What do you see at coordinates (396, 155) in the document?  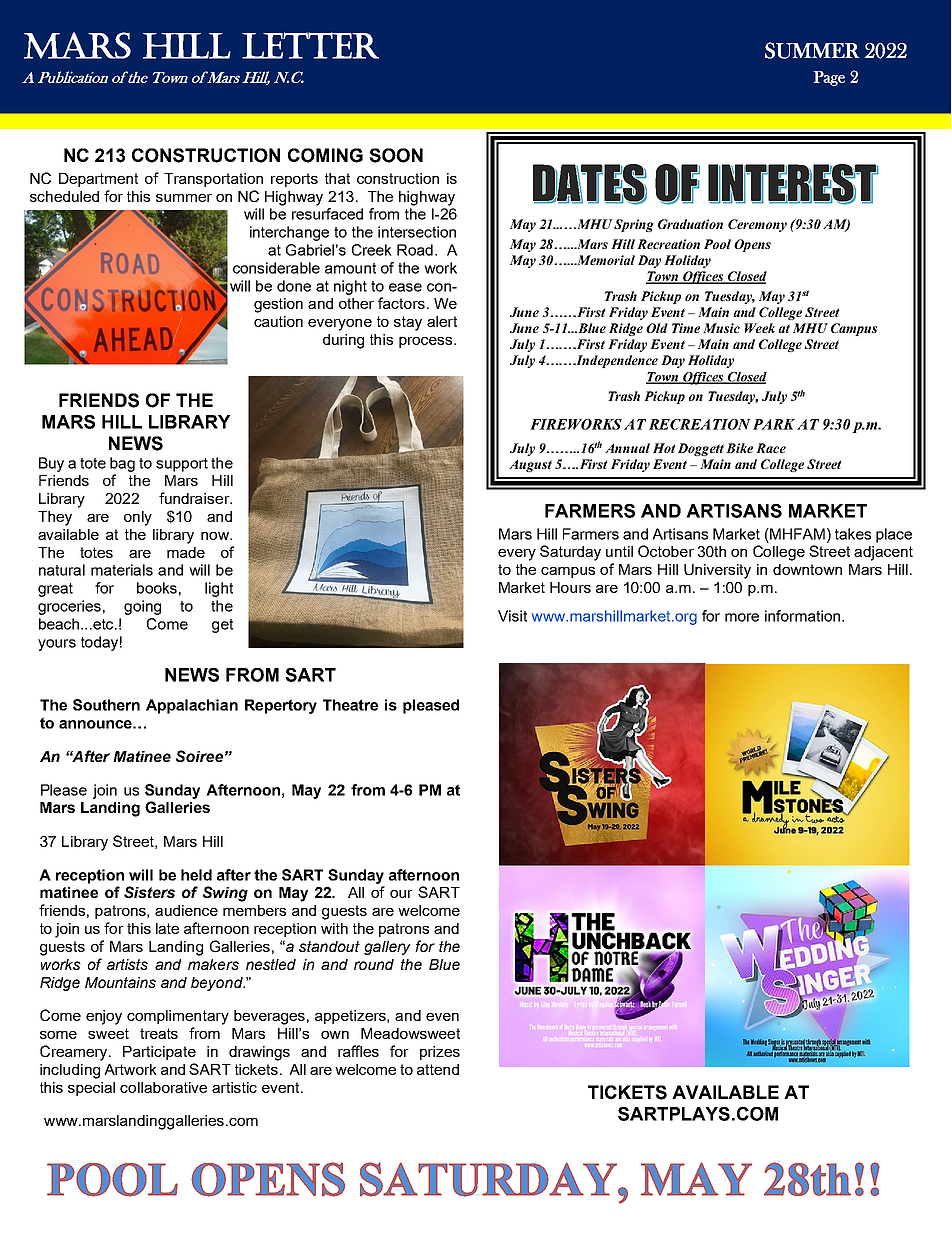 I see `SOON` at bounding box center [396, 155].
